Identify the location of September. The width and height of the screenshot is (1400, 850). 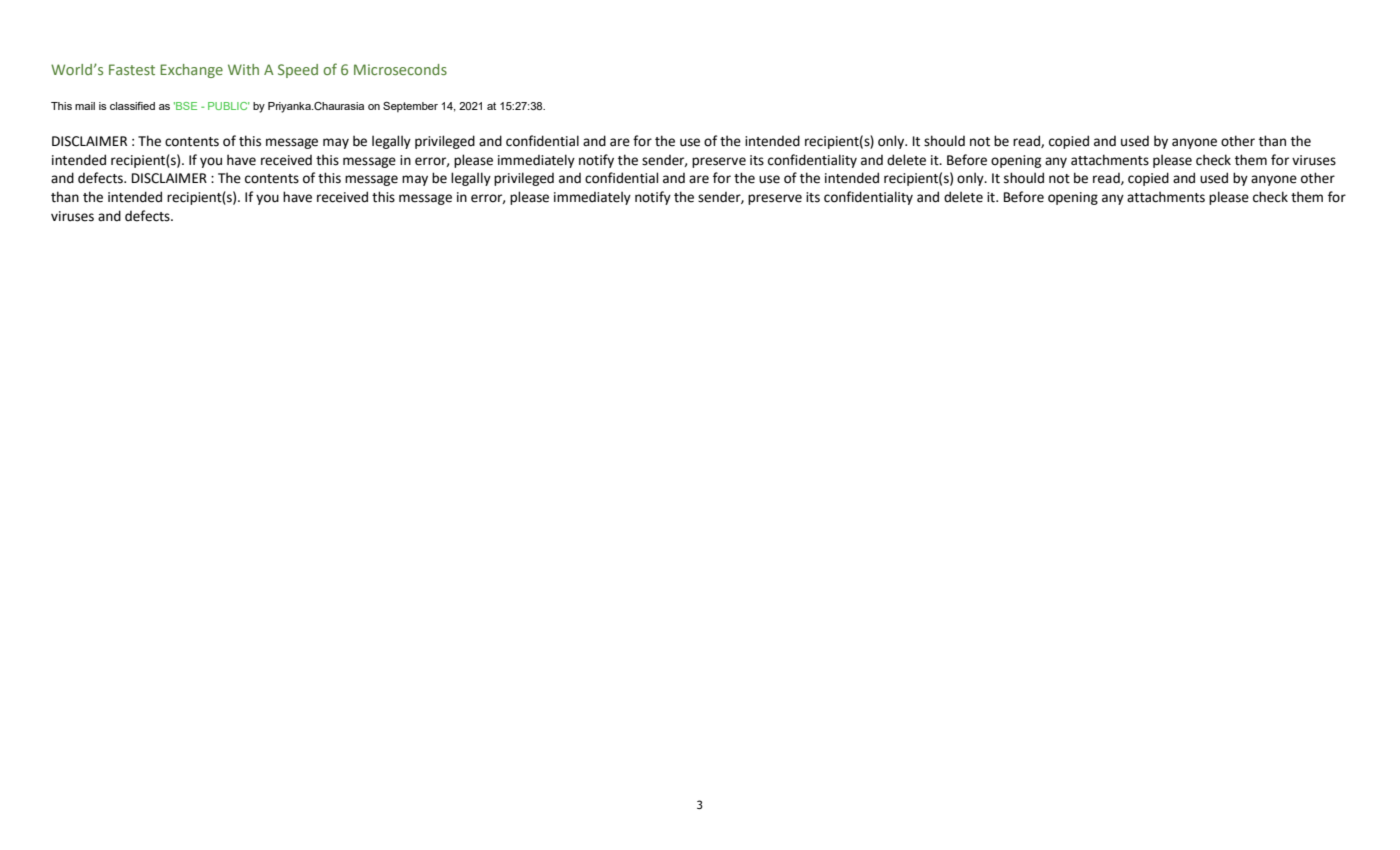
(410, 107).
